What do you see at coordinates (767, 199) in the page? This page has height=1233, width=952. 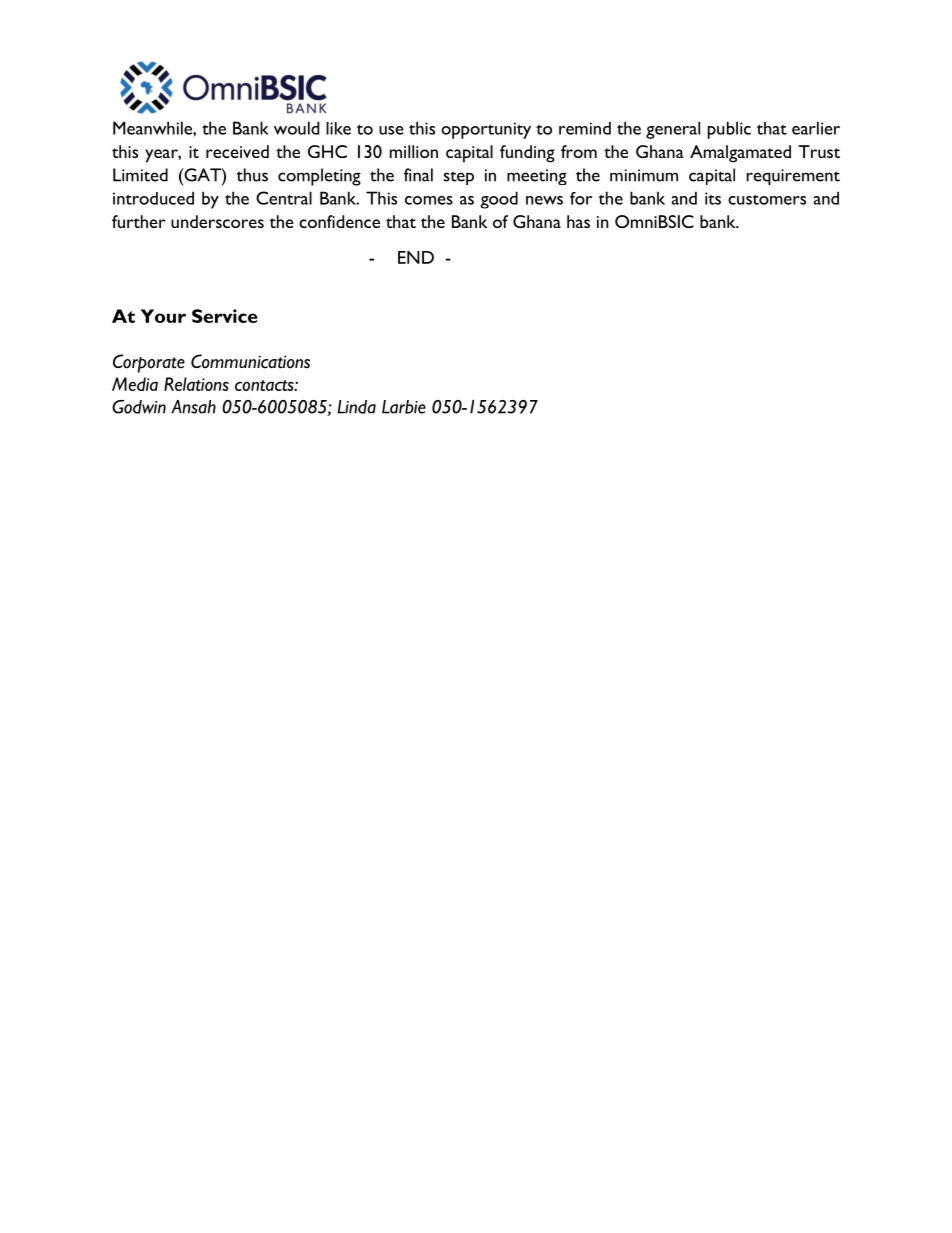 I see `customers` at bounding box center [767, 199].
